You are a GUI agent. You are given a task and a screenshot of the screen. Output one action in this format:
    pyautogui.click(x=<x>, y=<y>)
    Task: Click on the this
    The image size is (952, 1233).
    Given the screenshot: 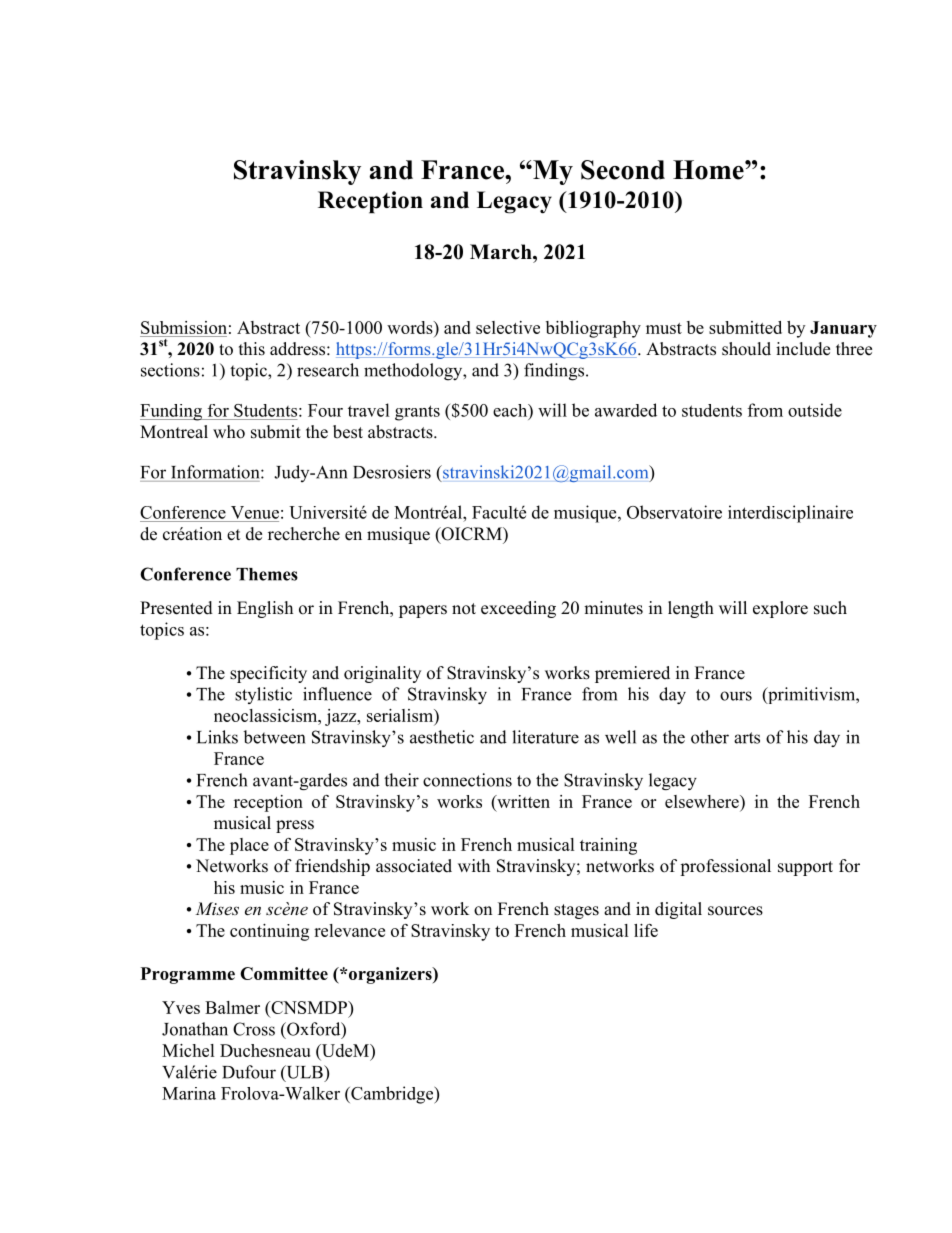 What is the action you would take?
    pyautogui.click(x=252, y=349)
